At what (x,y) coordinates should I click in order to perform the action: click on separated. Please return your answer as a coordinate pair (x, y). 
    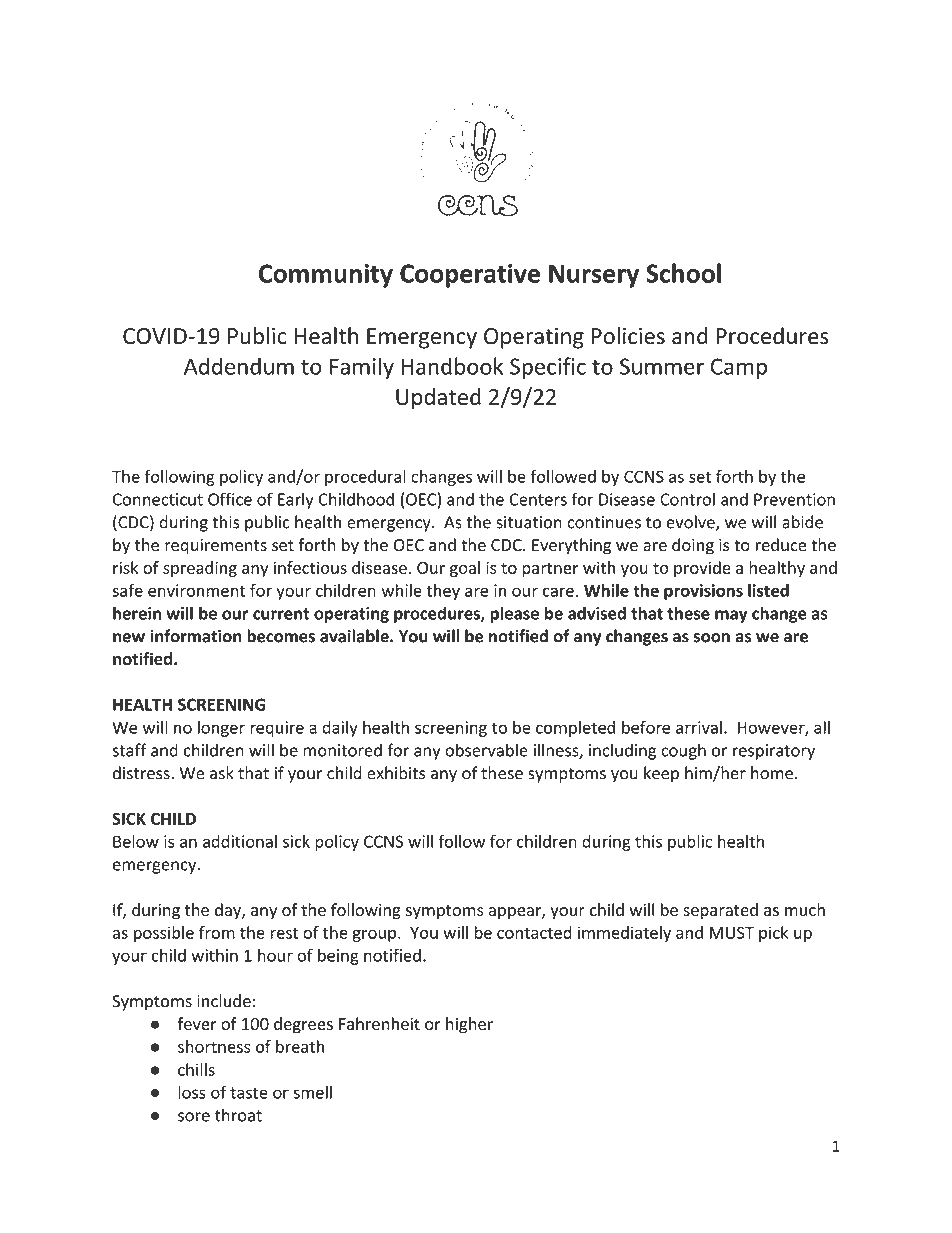
    Looking at the image, I should click on (720, 911).
